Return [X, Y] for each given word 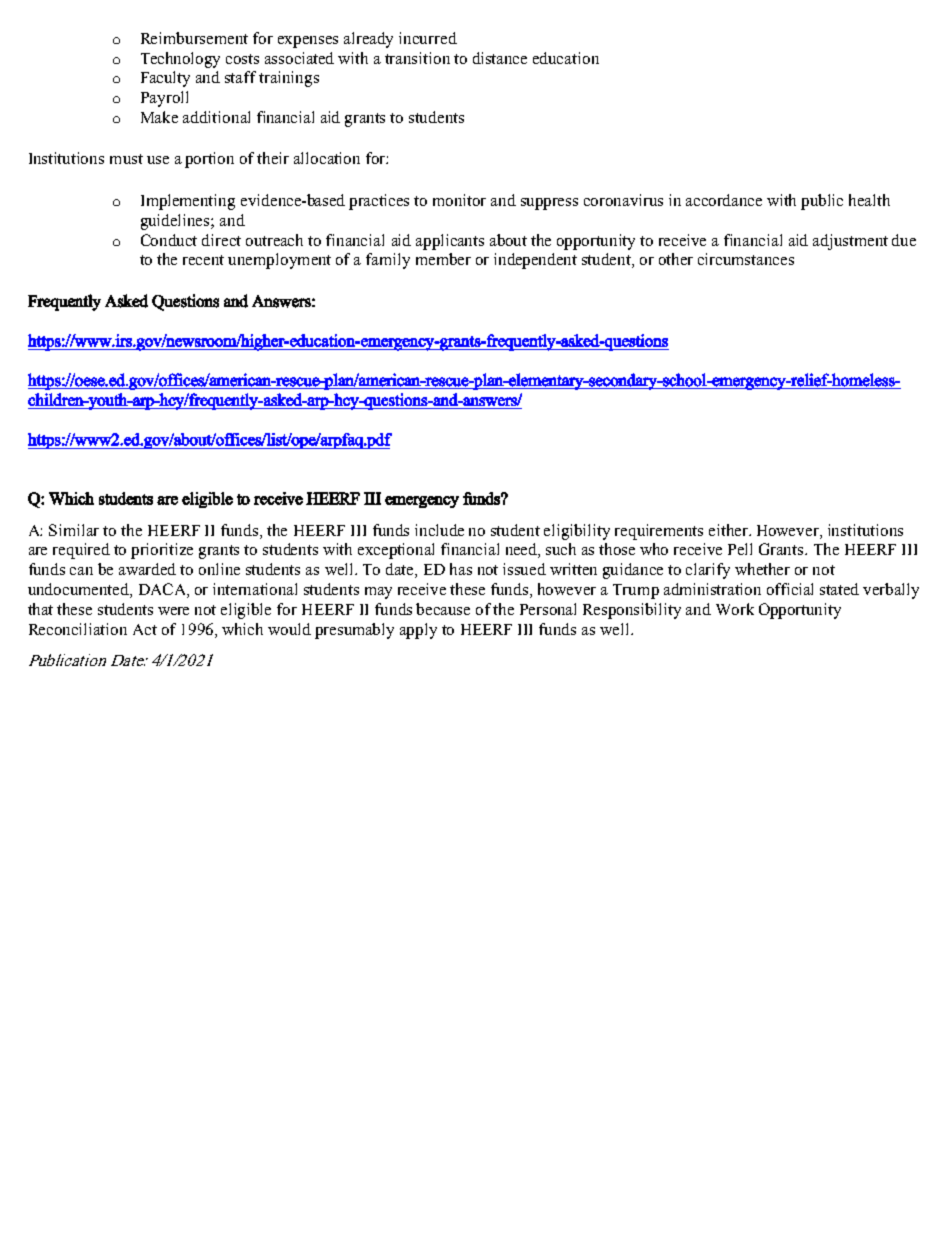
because [443, 609]
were [173, 611]
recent [203, 260]
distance [500, 58]
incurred [428, 38]
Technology [180, 60]
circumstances [746, 259]
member [443, 259]
